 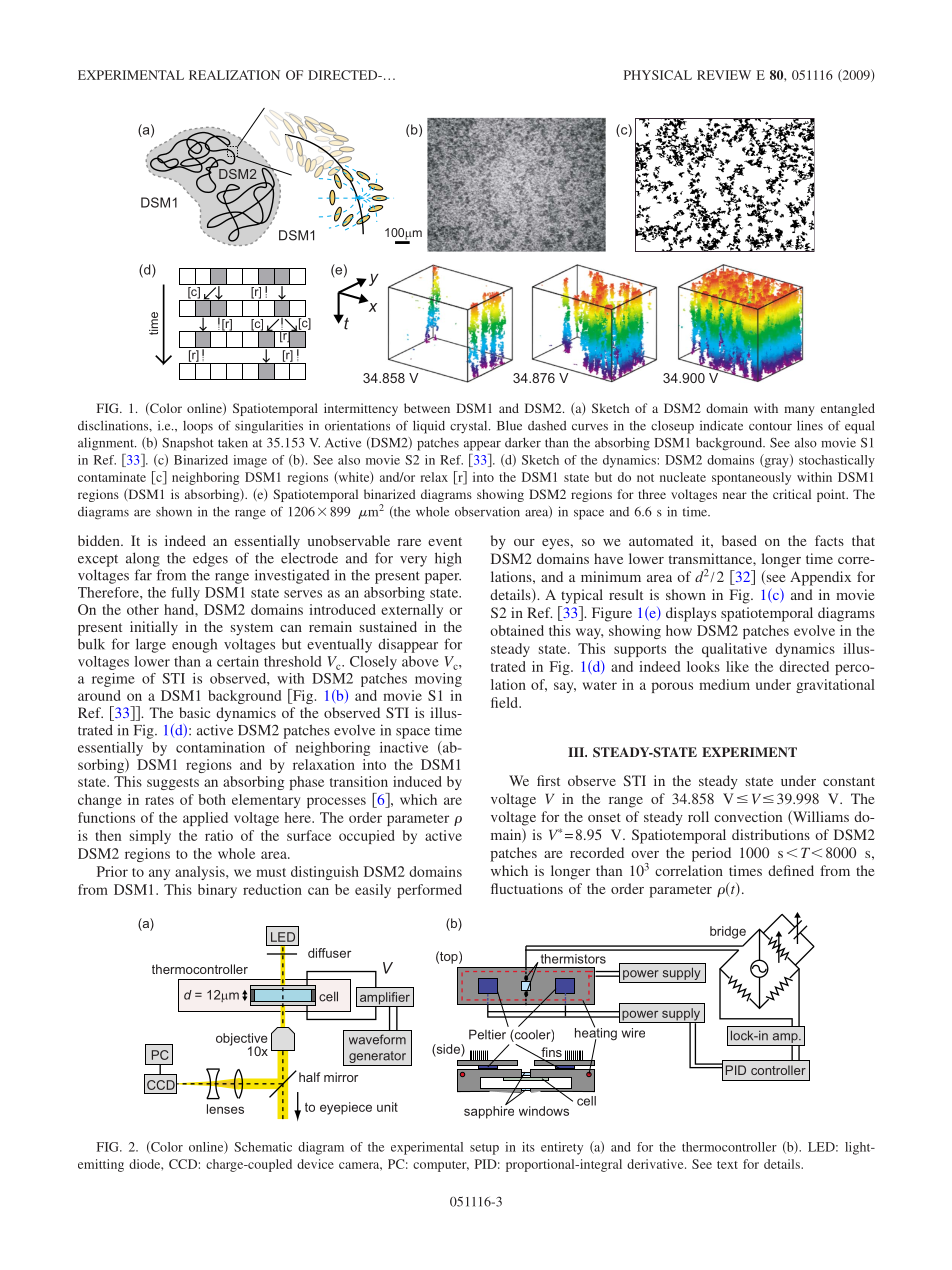 I want to click on lenses, so click(x=225, y=1109).
